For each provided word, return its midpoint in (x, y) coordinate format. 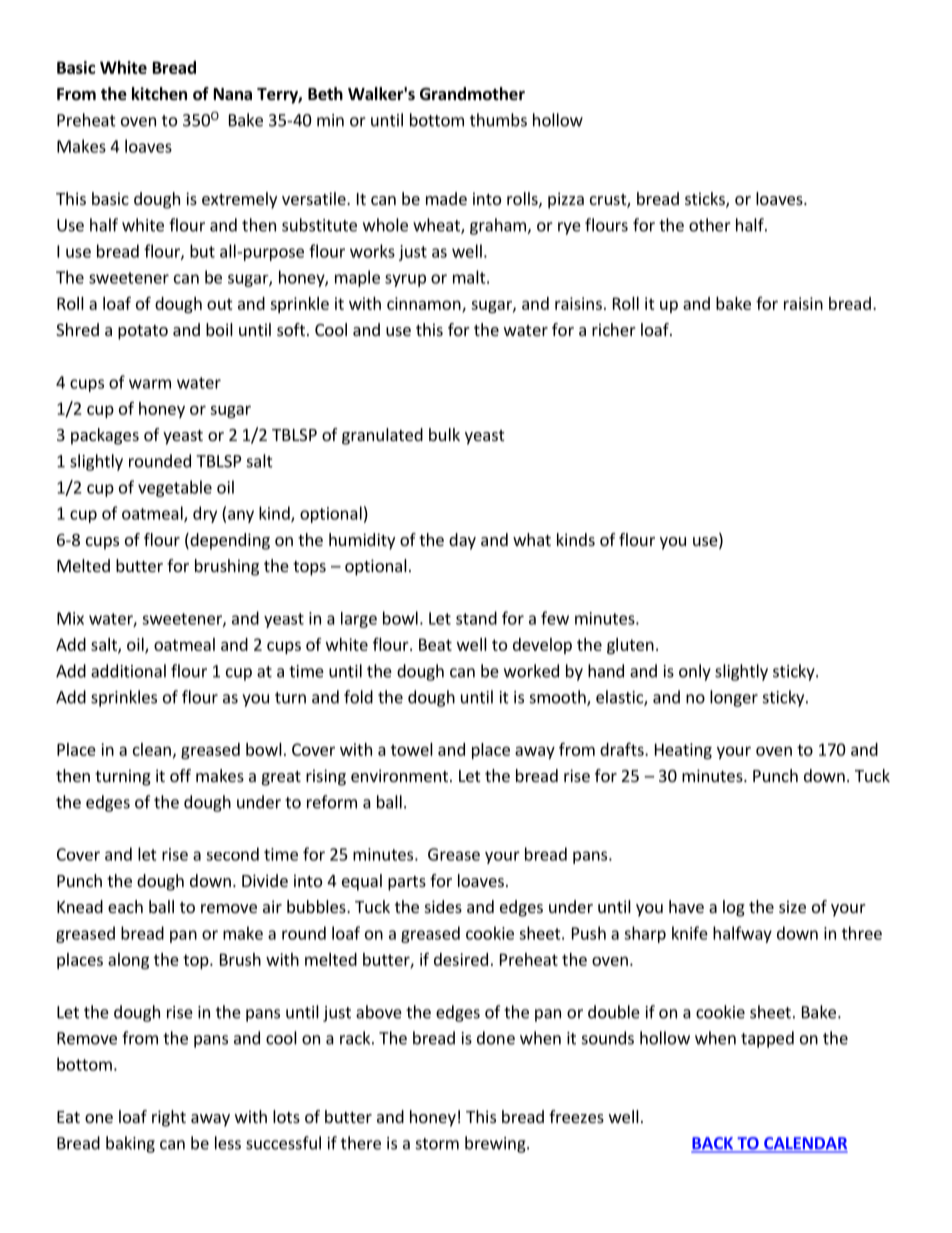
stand (476, 618)
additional (128, 671)
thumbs (498, 120)
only (695, 672)
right (169, 1118)
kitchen (159, 94)
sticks (706, 200)
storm (437, 1144)
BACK (713, 1144)
